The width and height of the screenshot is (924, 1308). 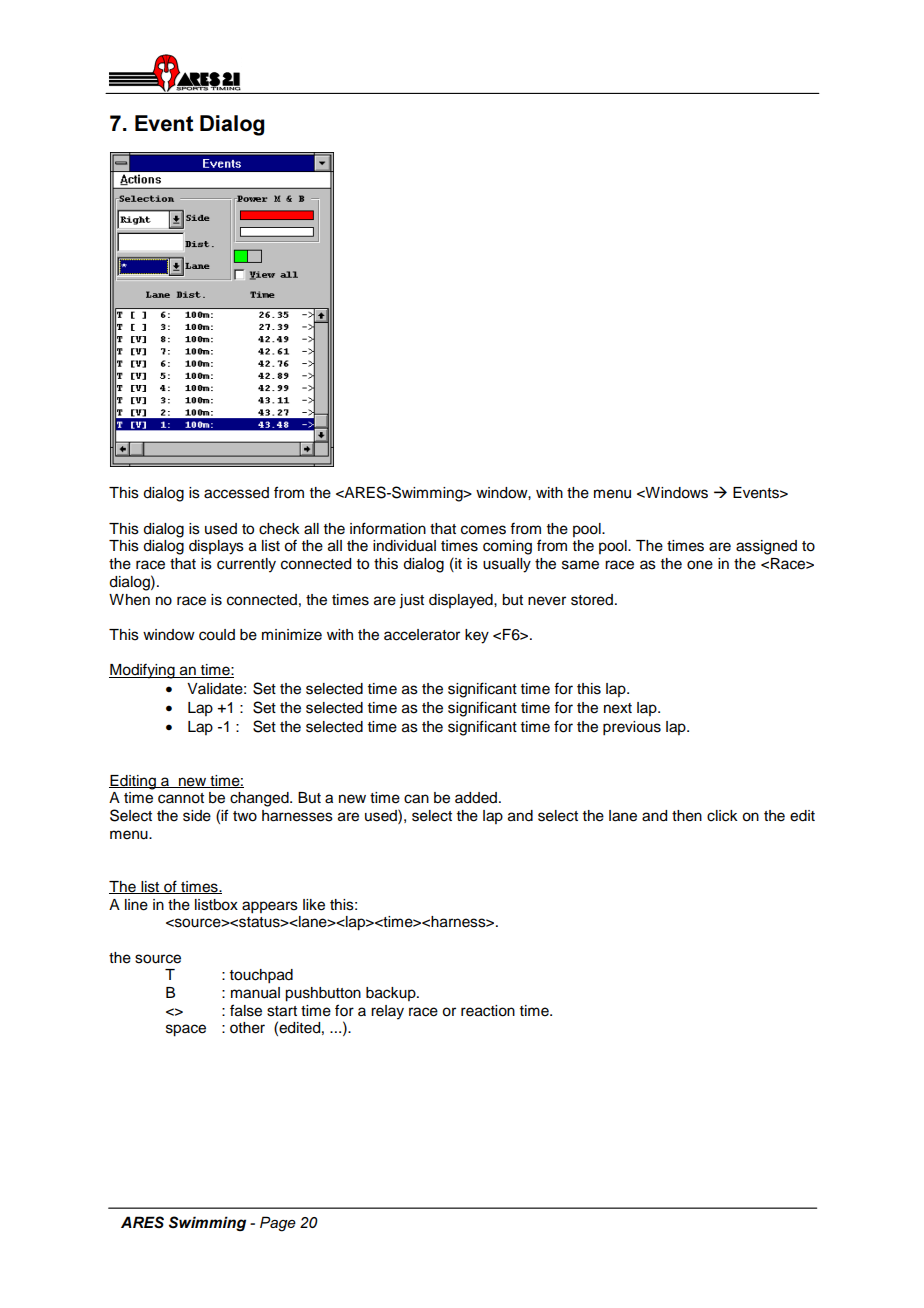 What do you see at coordinates (488, 1011) in the screenshot?
I see `reaction` at bounding box center [488, 1011].
